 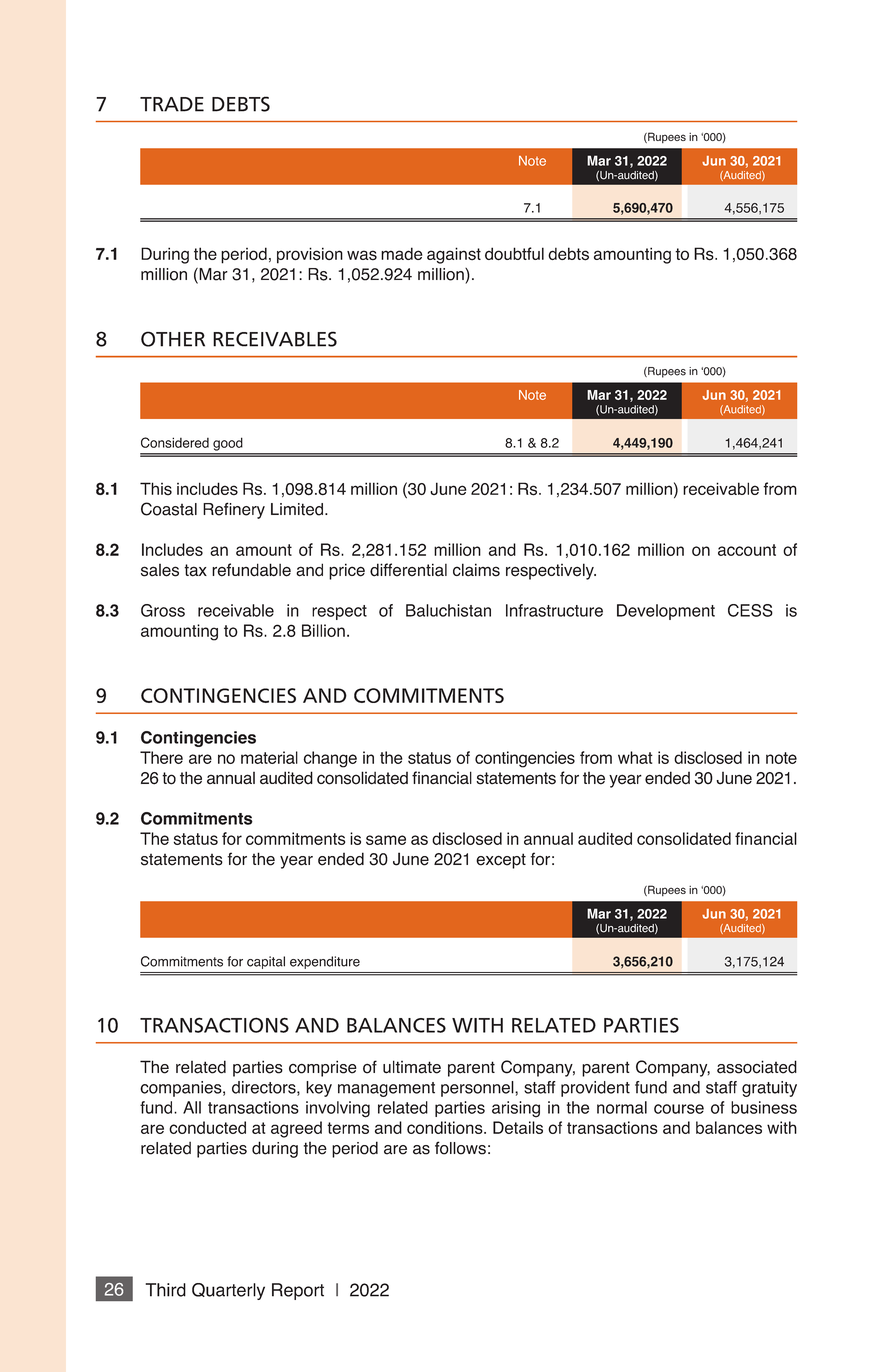 What do you see at coordinates (514, 254) in the document?
I see `doubtful` at bounding box center [514, 254].
